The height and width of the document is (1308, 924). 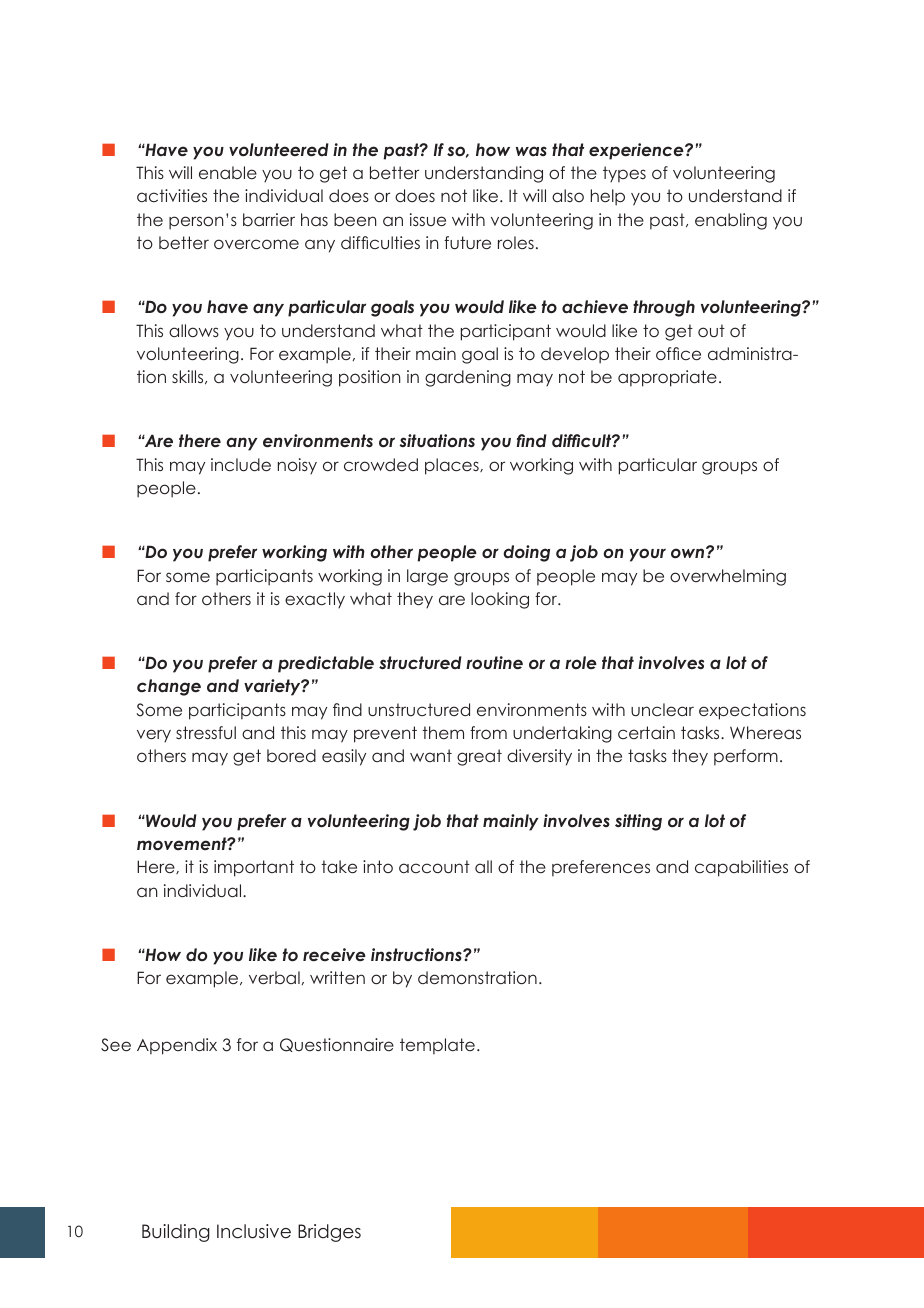 I want to click on Bridges, so click(x=329, y=1233).
